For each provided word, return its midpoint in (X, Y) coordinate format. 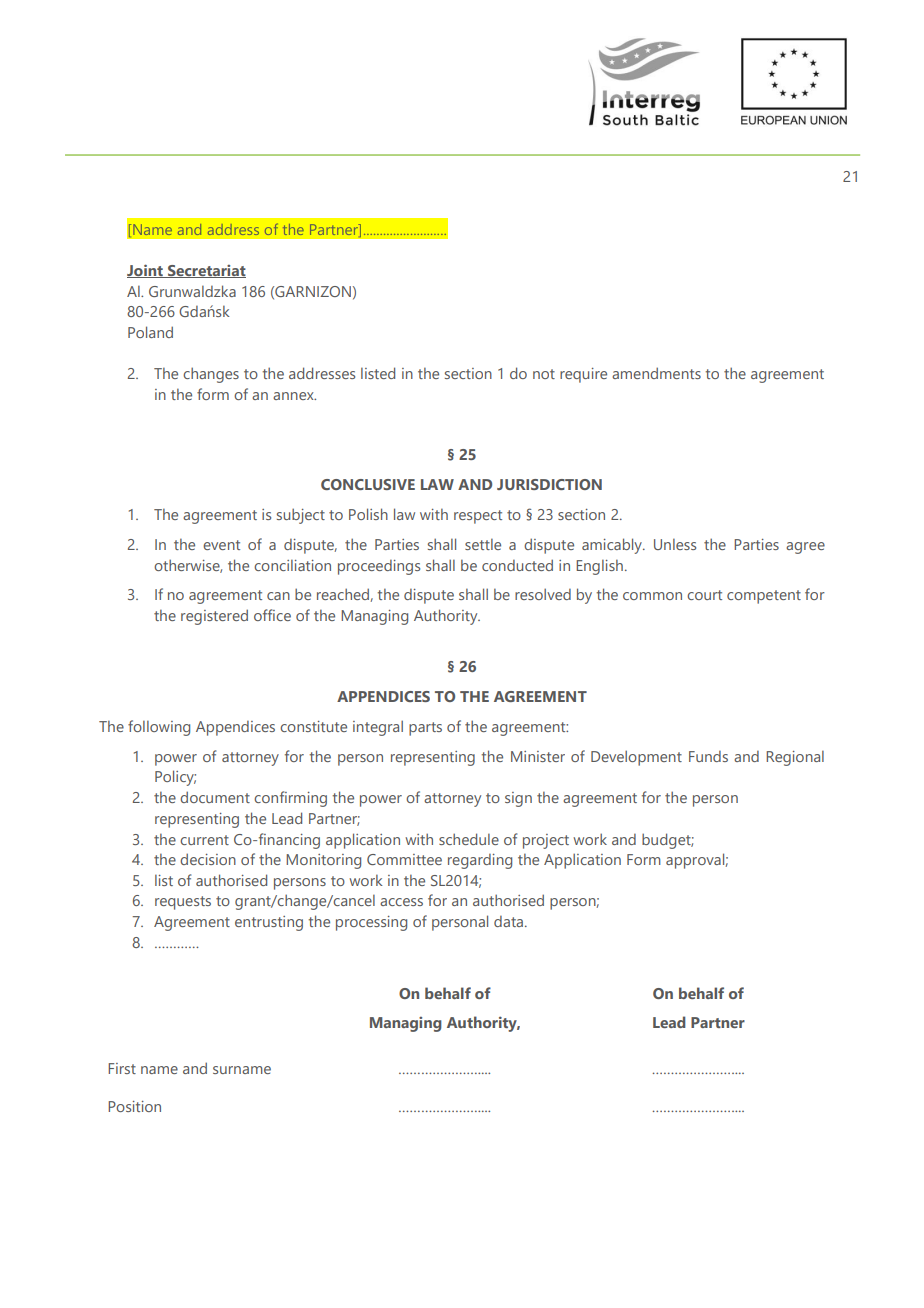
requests (183, 903)
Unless (675, 544)
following (159, 728)
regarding (480, 861)
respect (478, 517)
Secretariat (206, 271)
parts (425, 729)
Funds (708, 756)
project (546, 841)
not (544, 374)
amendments (656, 373)
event (221, 545)
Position (134, 1106)
